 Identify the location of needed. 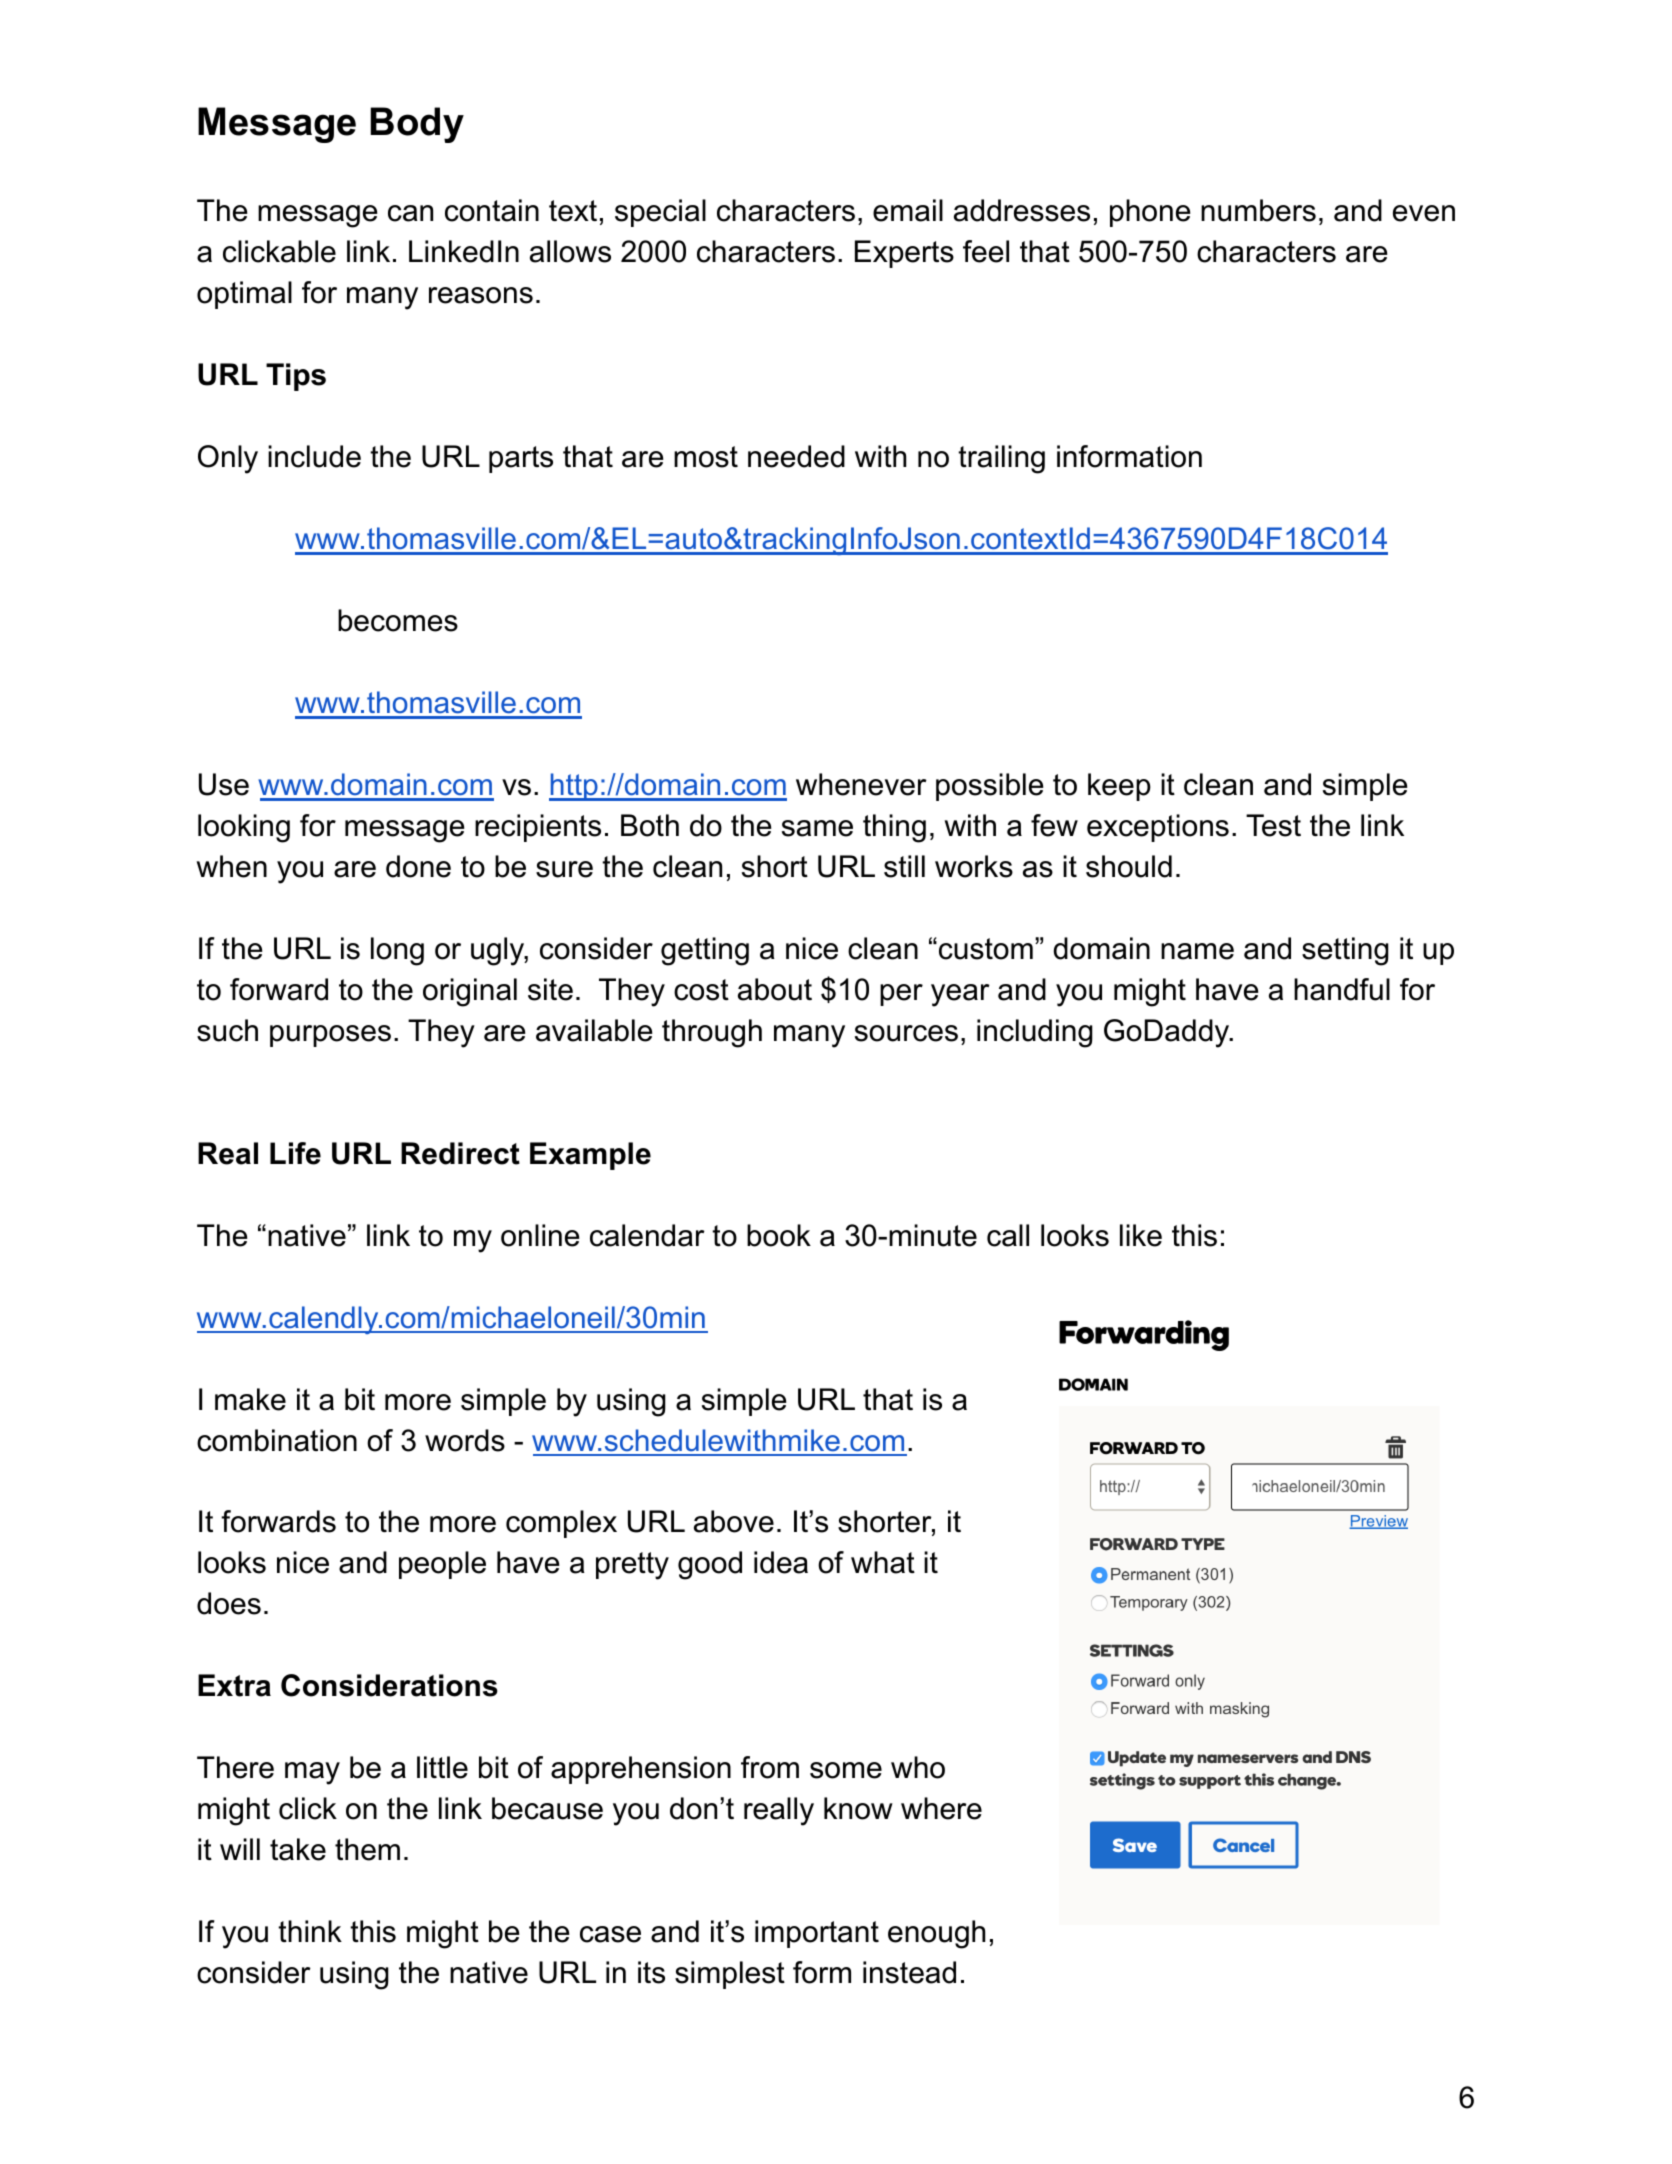
(796, 456).
